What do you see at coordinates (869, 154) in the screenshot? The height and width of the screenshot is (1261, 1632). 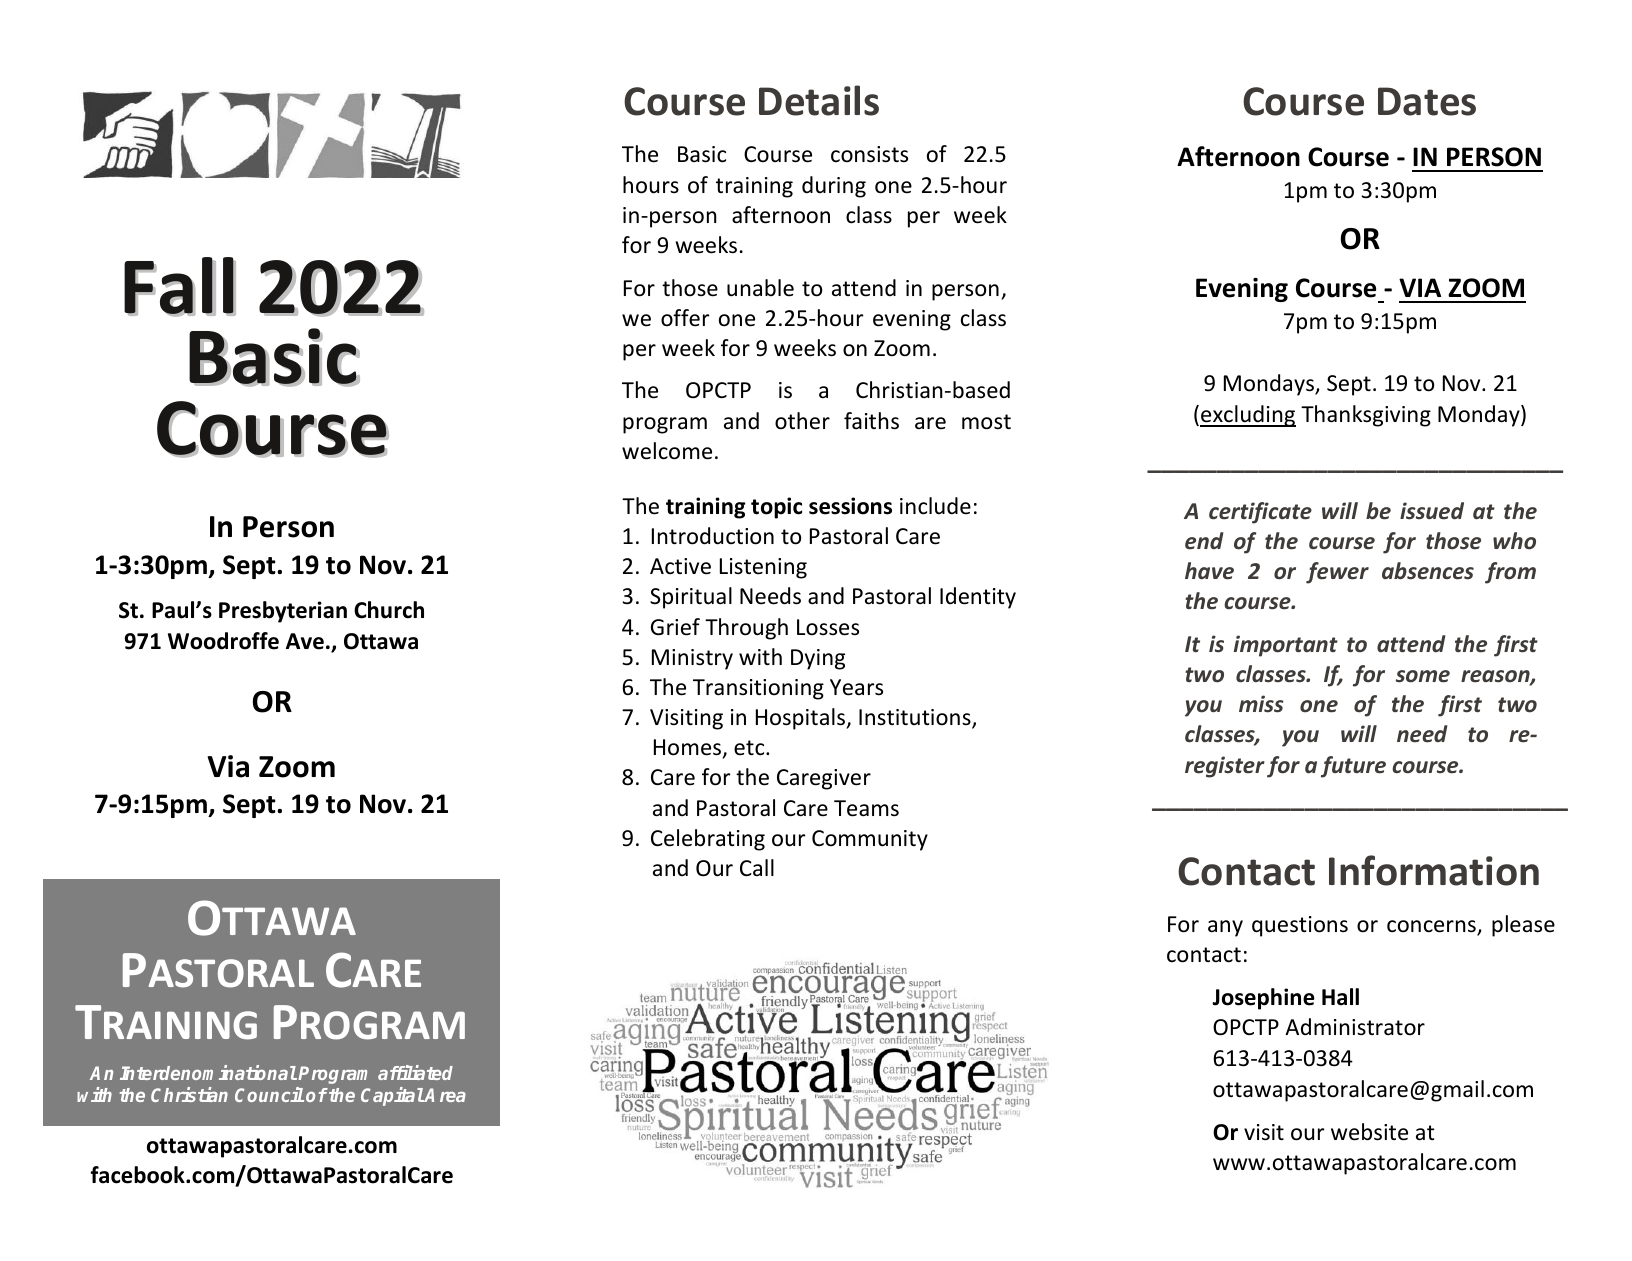 I see `consists` at bounding box center [869, 154].
